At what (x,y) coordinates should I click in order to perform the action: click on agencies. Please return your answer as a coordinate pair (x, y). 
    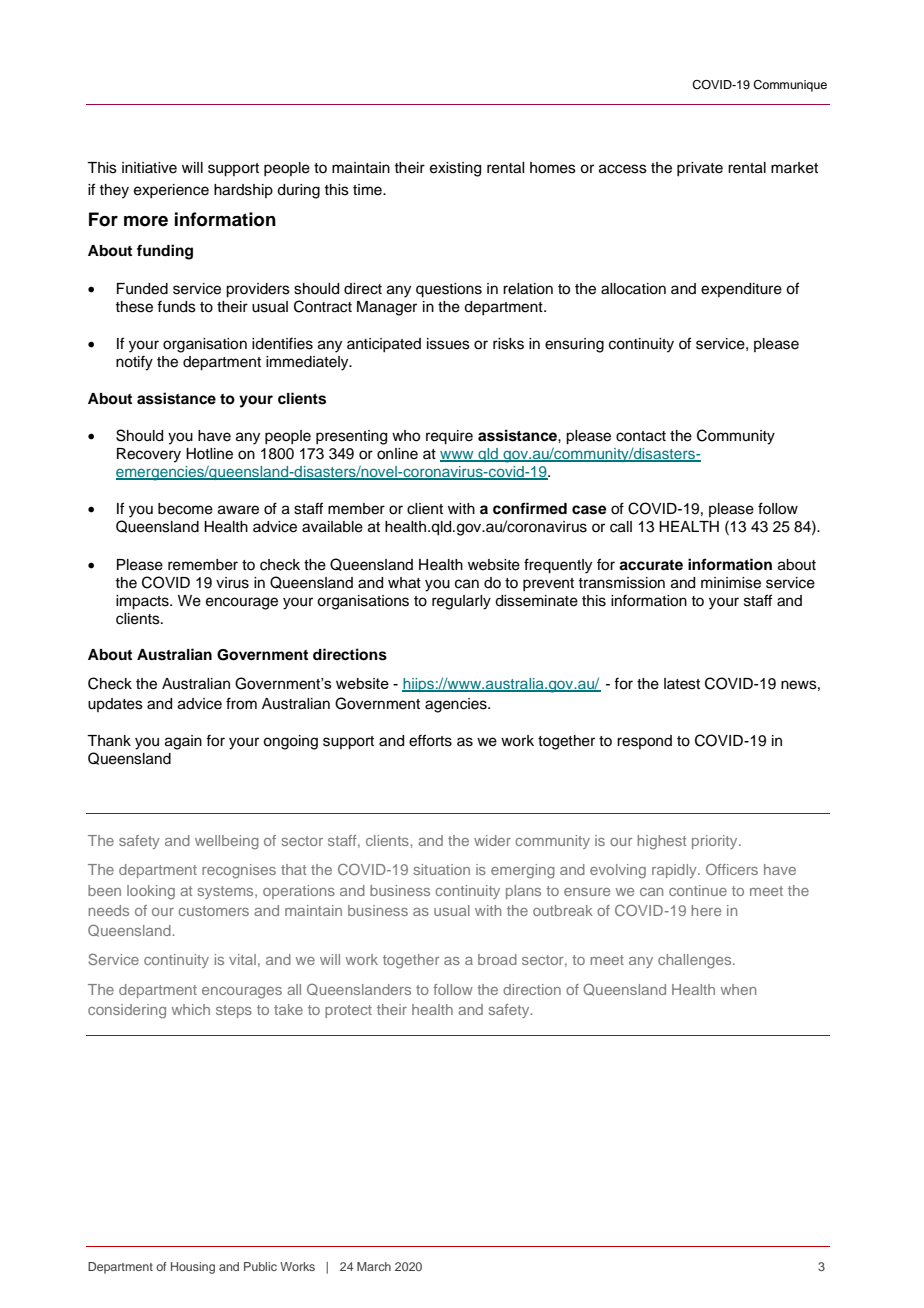
    Looking at the image, I should click on (457, 705).
